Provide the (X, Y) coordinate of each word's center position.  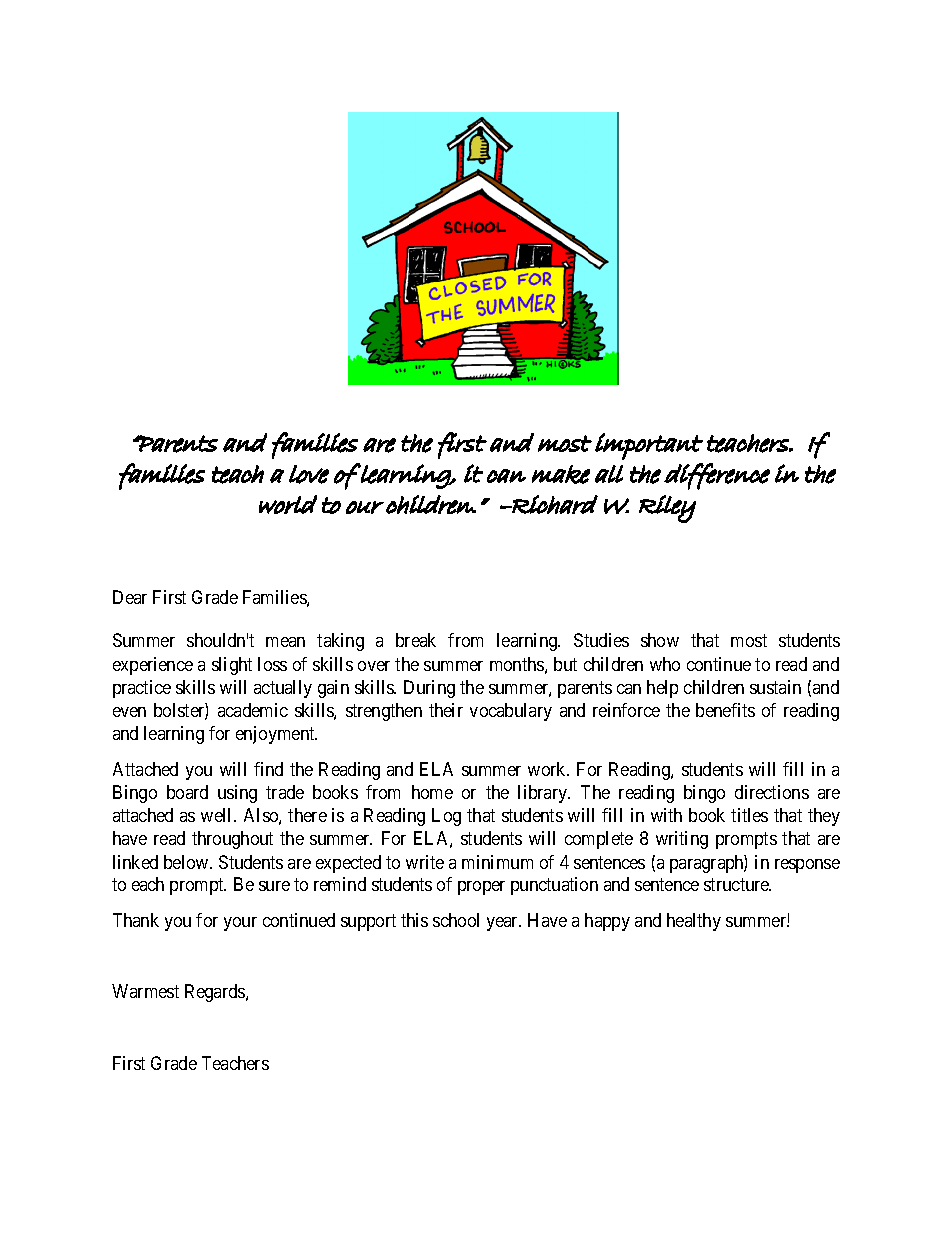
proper (481, 888)
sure (274, 886)
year (504, 924)
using (237, 794)
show (660, 640)
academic (253, 710)
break (416, 640)
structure (737, 885)
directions (772, 792)
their (446, 710)
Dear (130, 597)
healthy (694, 922)
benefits (725, 710)
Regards (216, 993)
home (432, 792)
